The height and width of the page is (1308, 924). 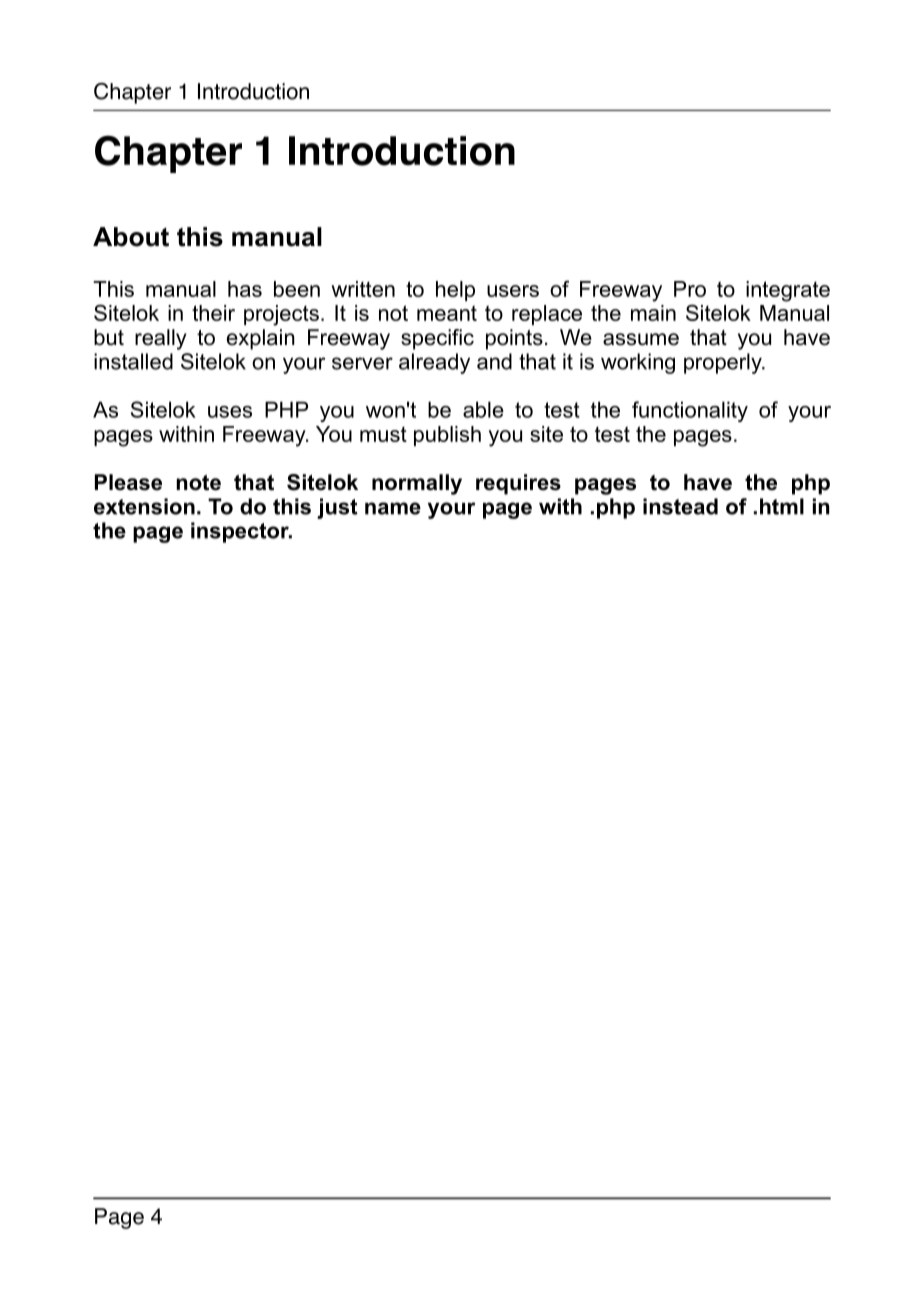 I want to click on integrate, so click(x=788, y=291).
